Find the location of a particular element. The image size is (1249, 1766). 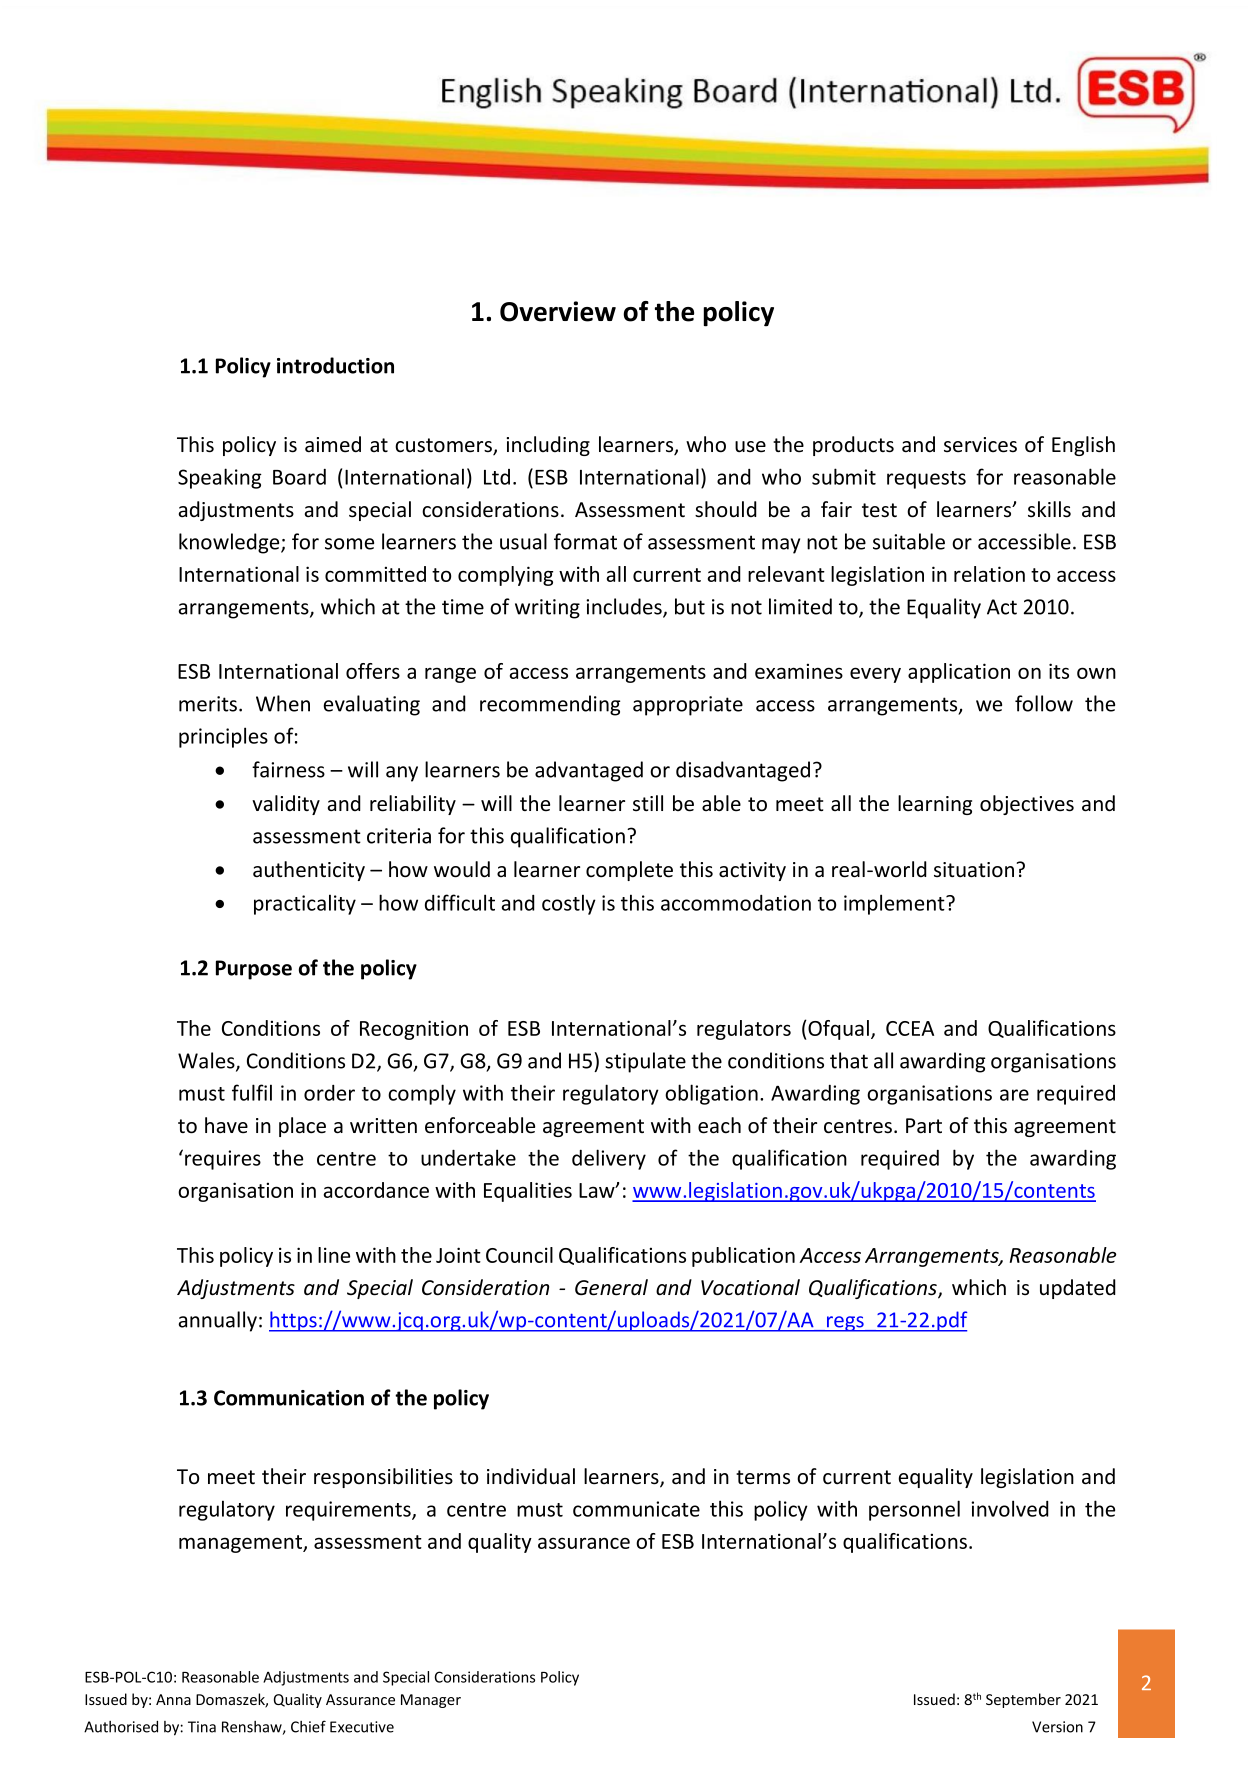

services is located at coordinates (980, 445).
